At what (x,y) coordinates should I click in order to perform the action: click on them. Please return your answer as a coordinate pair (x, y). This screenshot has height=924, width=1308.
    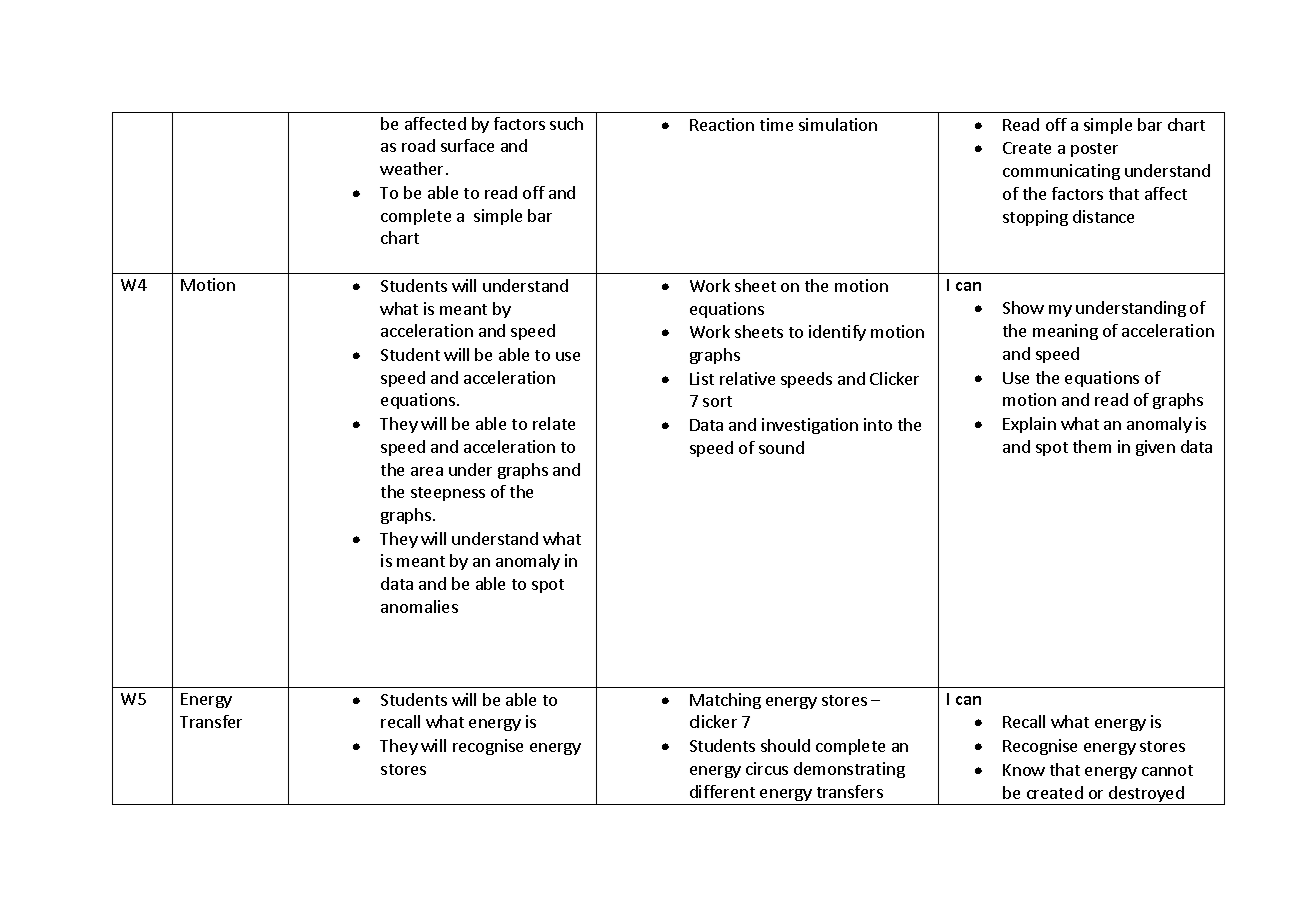
    Looking at the image, I should click on (1092, 446).
